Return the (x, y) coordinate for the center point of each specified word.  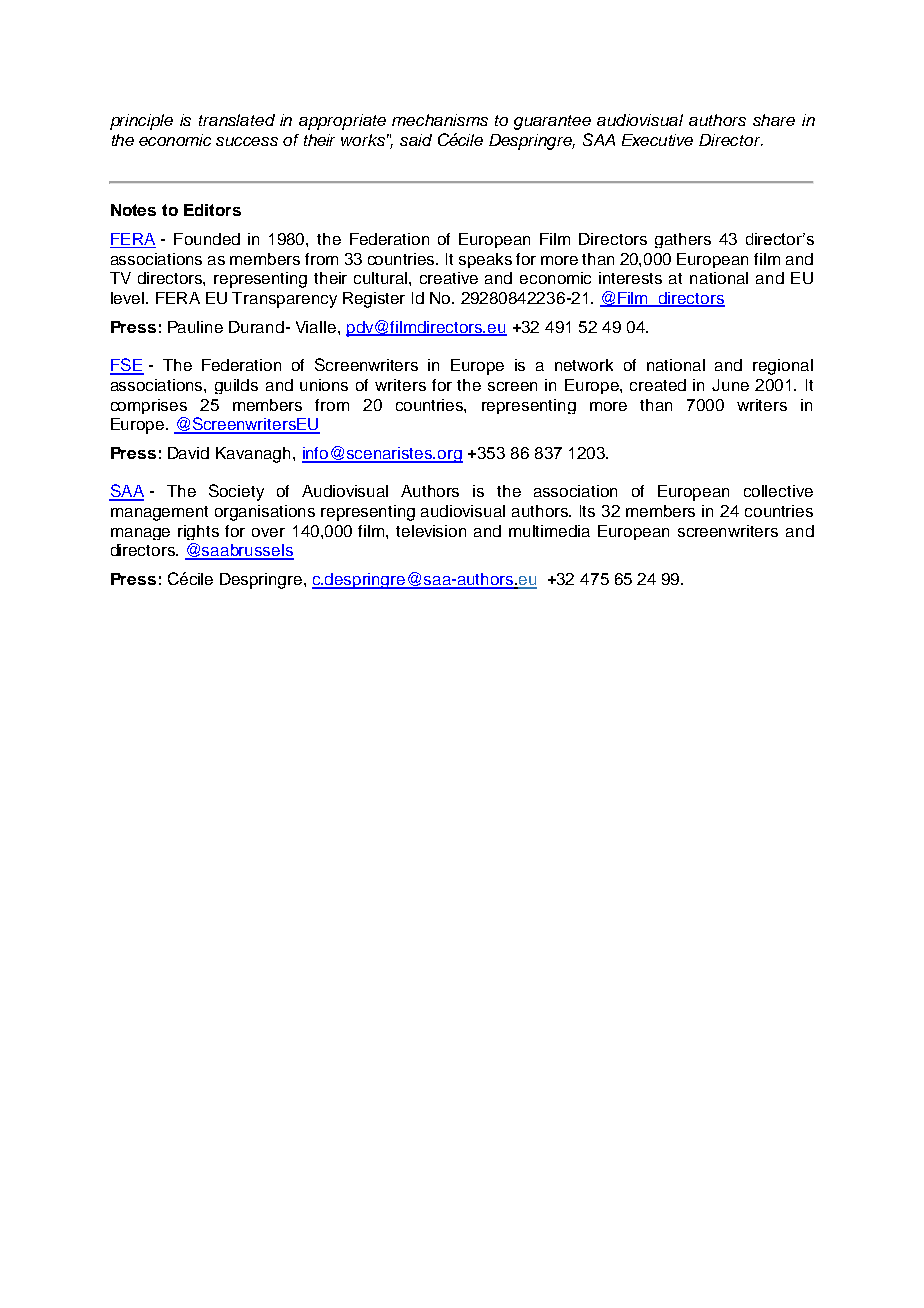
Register (374, 300)
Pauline (195, 327)
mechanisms (440, 120)
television (431, 531)
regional (783, 367)
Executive (657, 140)
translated (237, 120)
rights (198, 532)
